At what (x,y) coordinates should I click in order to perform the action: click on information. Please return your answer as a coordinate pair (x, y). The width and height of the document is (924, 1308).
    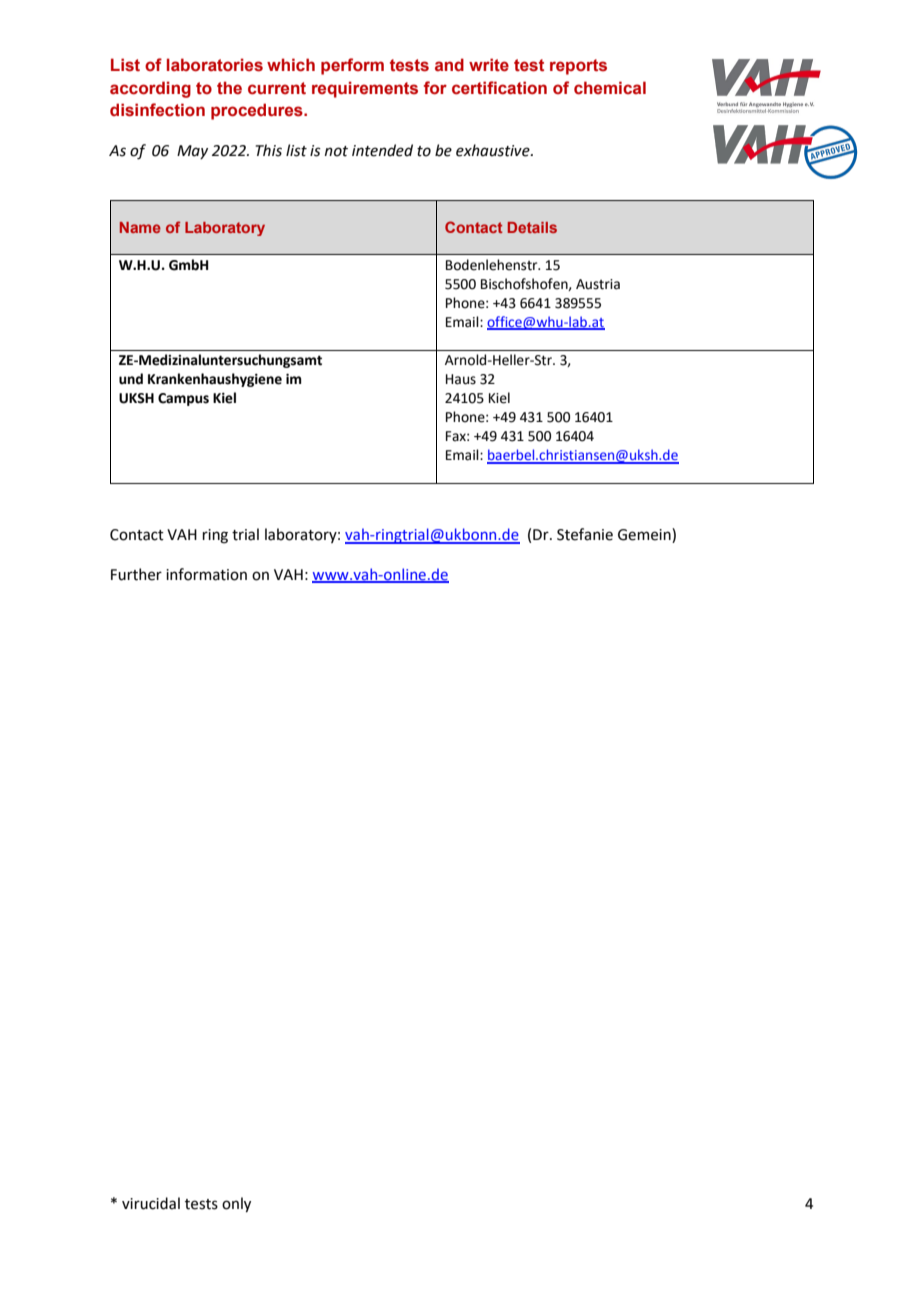
    Looking at the image, I should click on (206, 574).
